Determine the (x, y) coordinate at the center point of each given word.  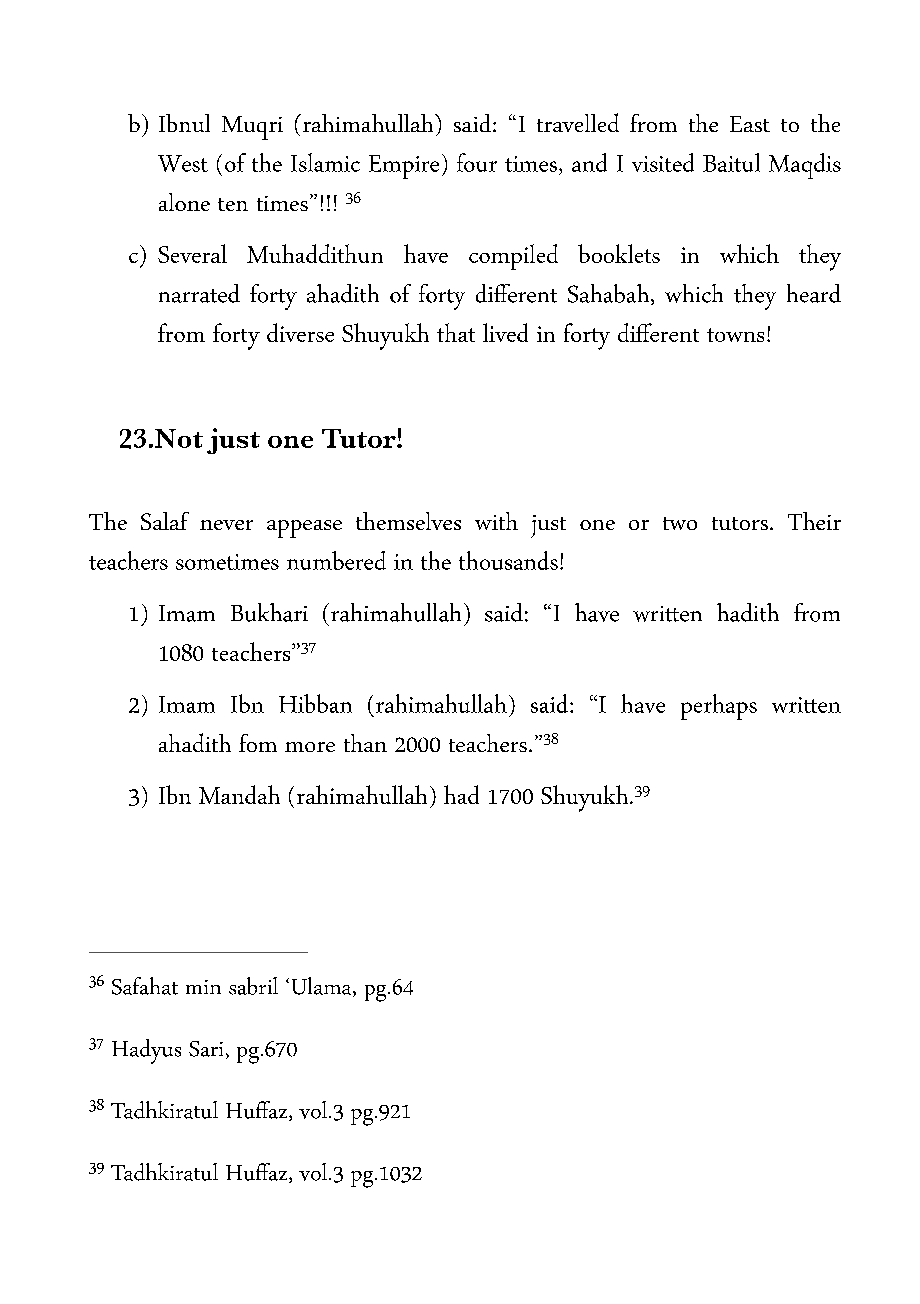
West (183, 163)
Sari (206, 1049)
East (750, 124)
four (477, 162)
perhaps (719, 707)
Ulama (323, 987)
